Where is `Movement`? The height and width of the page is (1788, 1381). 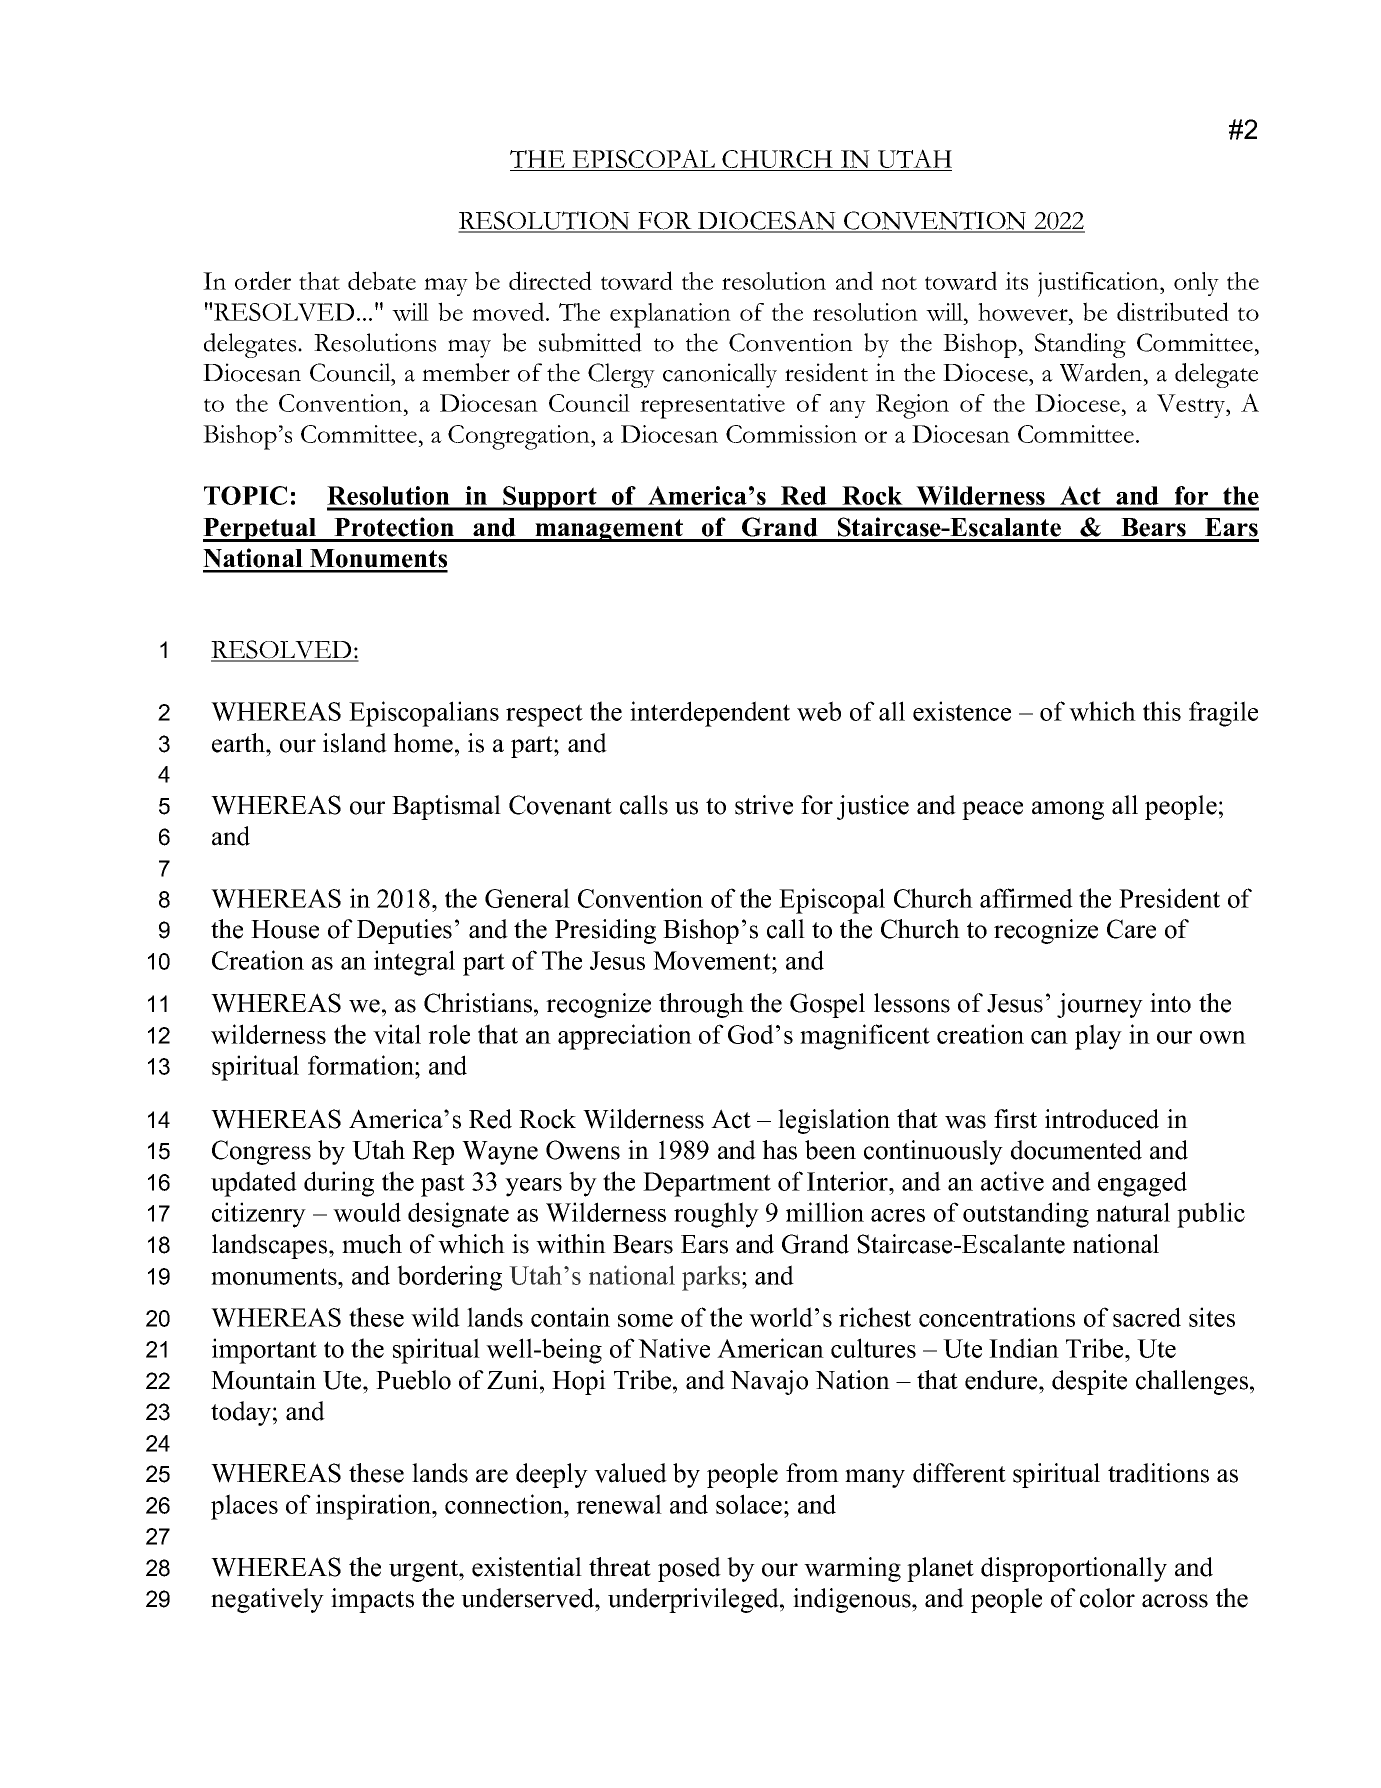
Movement is located at coordinates (713, 960).
